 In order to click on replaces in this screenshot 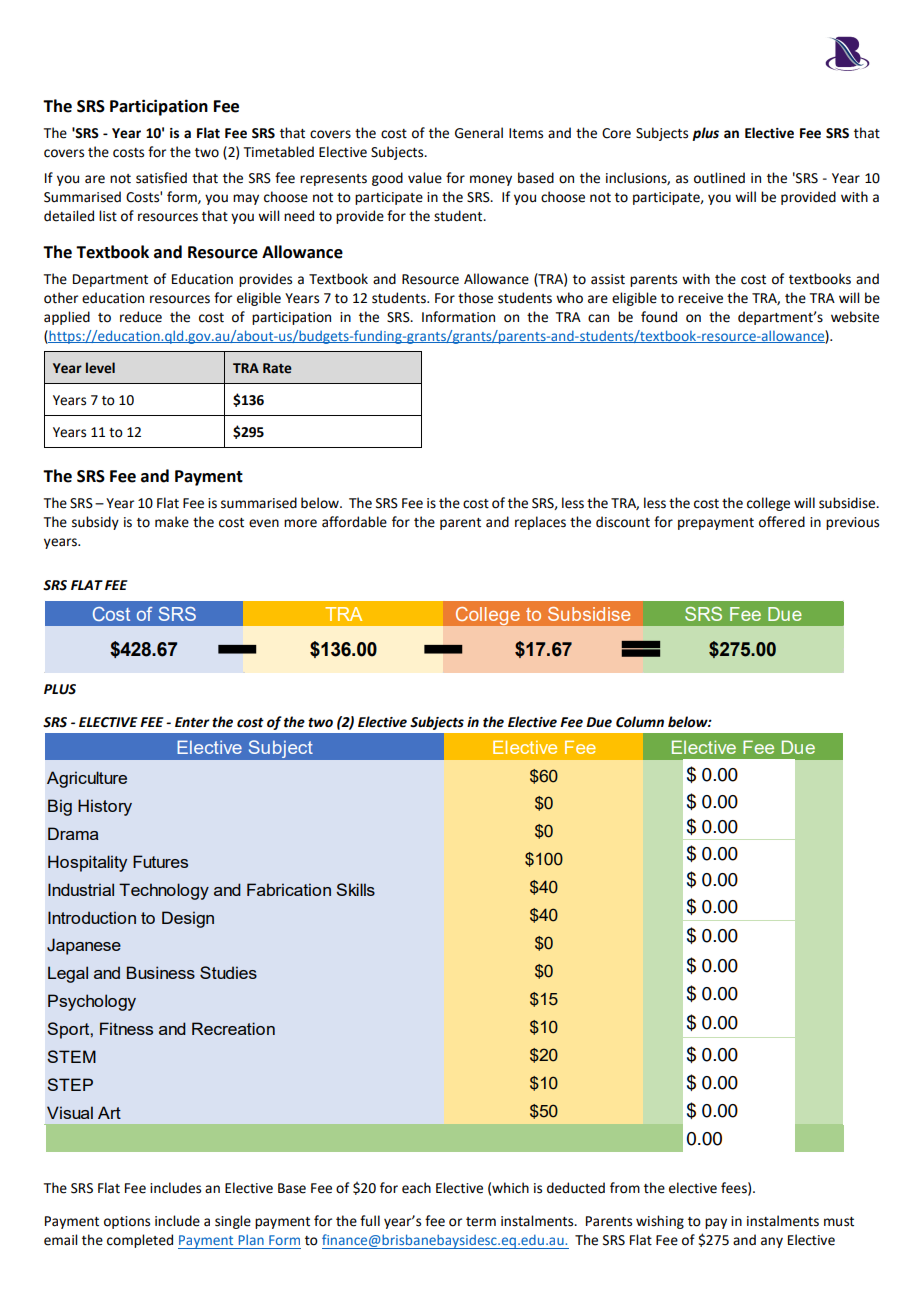, I will do `click(540, 523)`.
